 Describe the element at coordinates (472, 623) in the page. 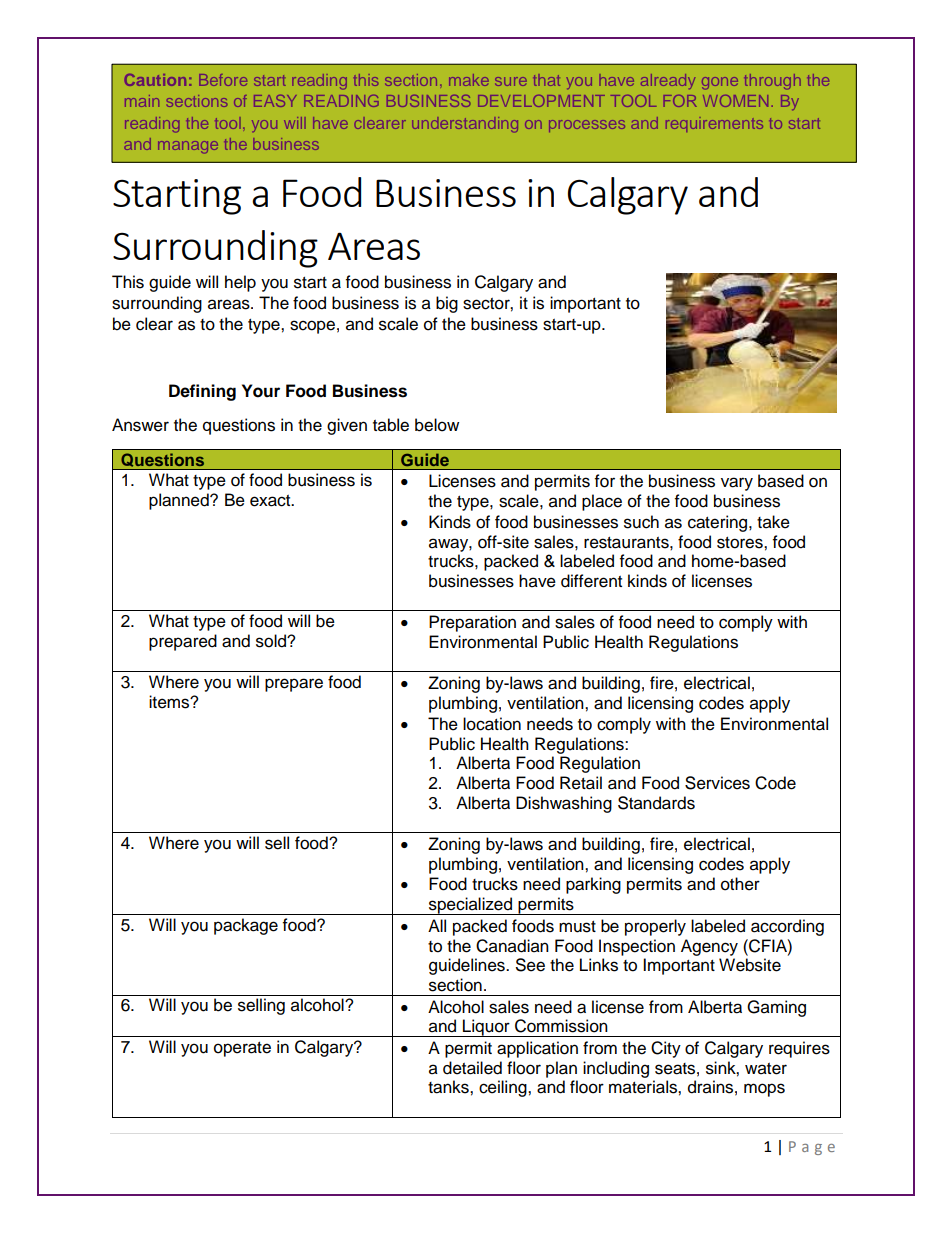

I see `Preparation` at that location.
